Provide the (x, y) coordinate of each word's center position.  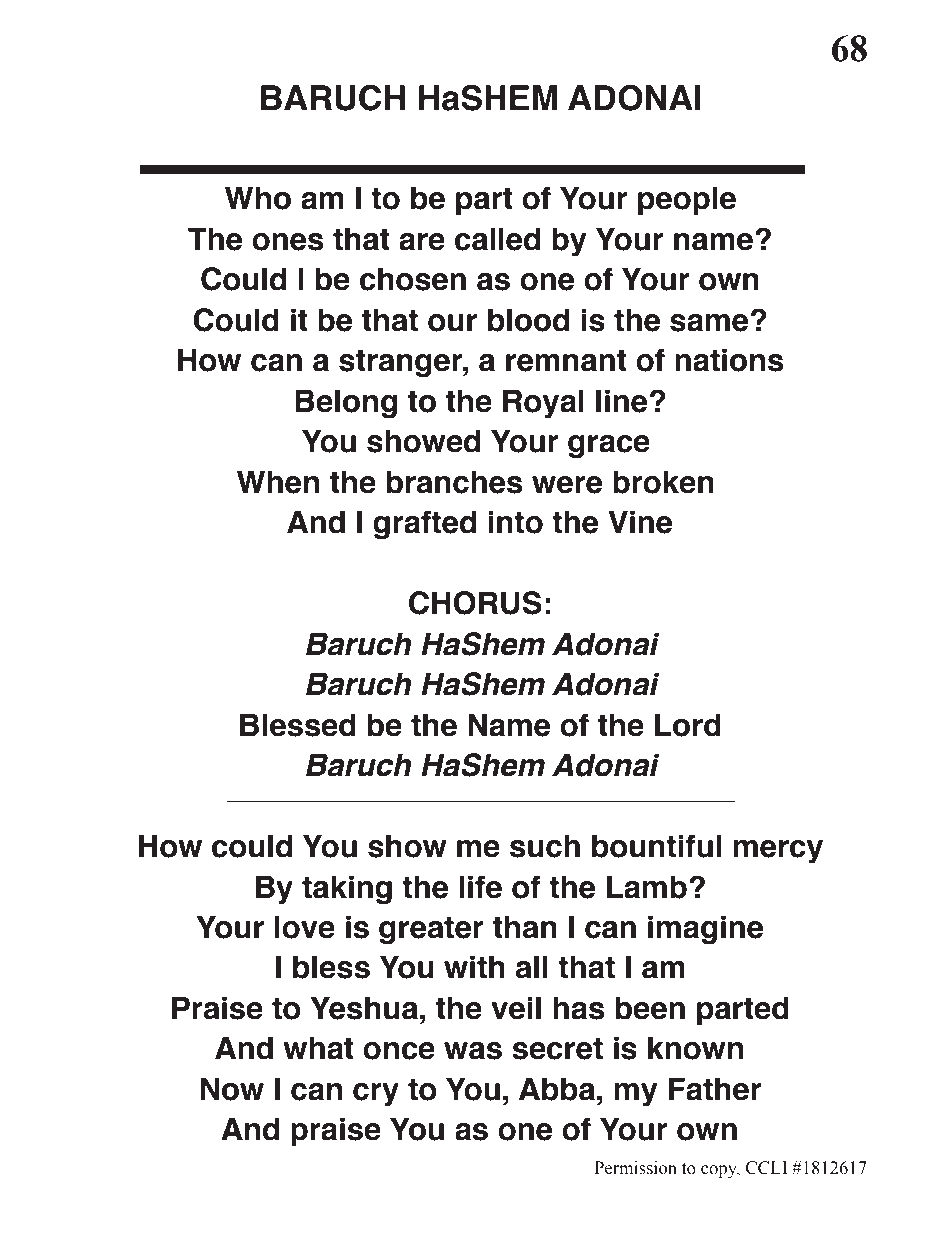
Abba (557, 1089)
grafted (424, 525)
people (687, 201)
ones (287, 242)
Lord (688, 725)
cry (376, 1095)
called (497, 239)
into (515, 522)
